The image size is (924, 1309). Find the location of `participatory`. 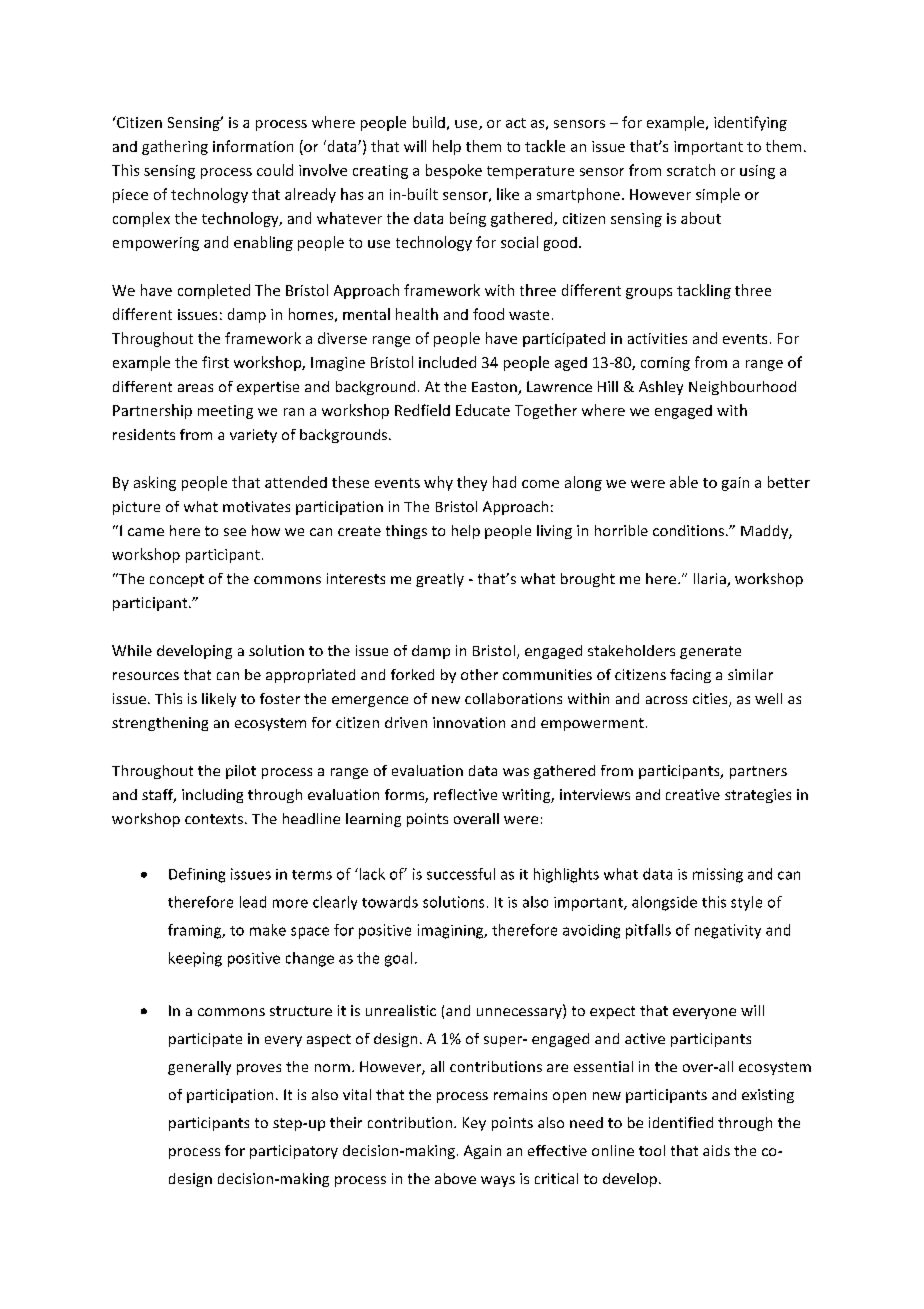

participatory is located at coordinates (294, 1152).
